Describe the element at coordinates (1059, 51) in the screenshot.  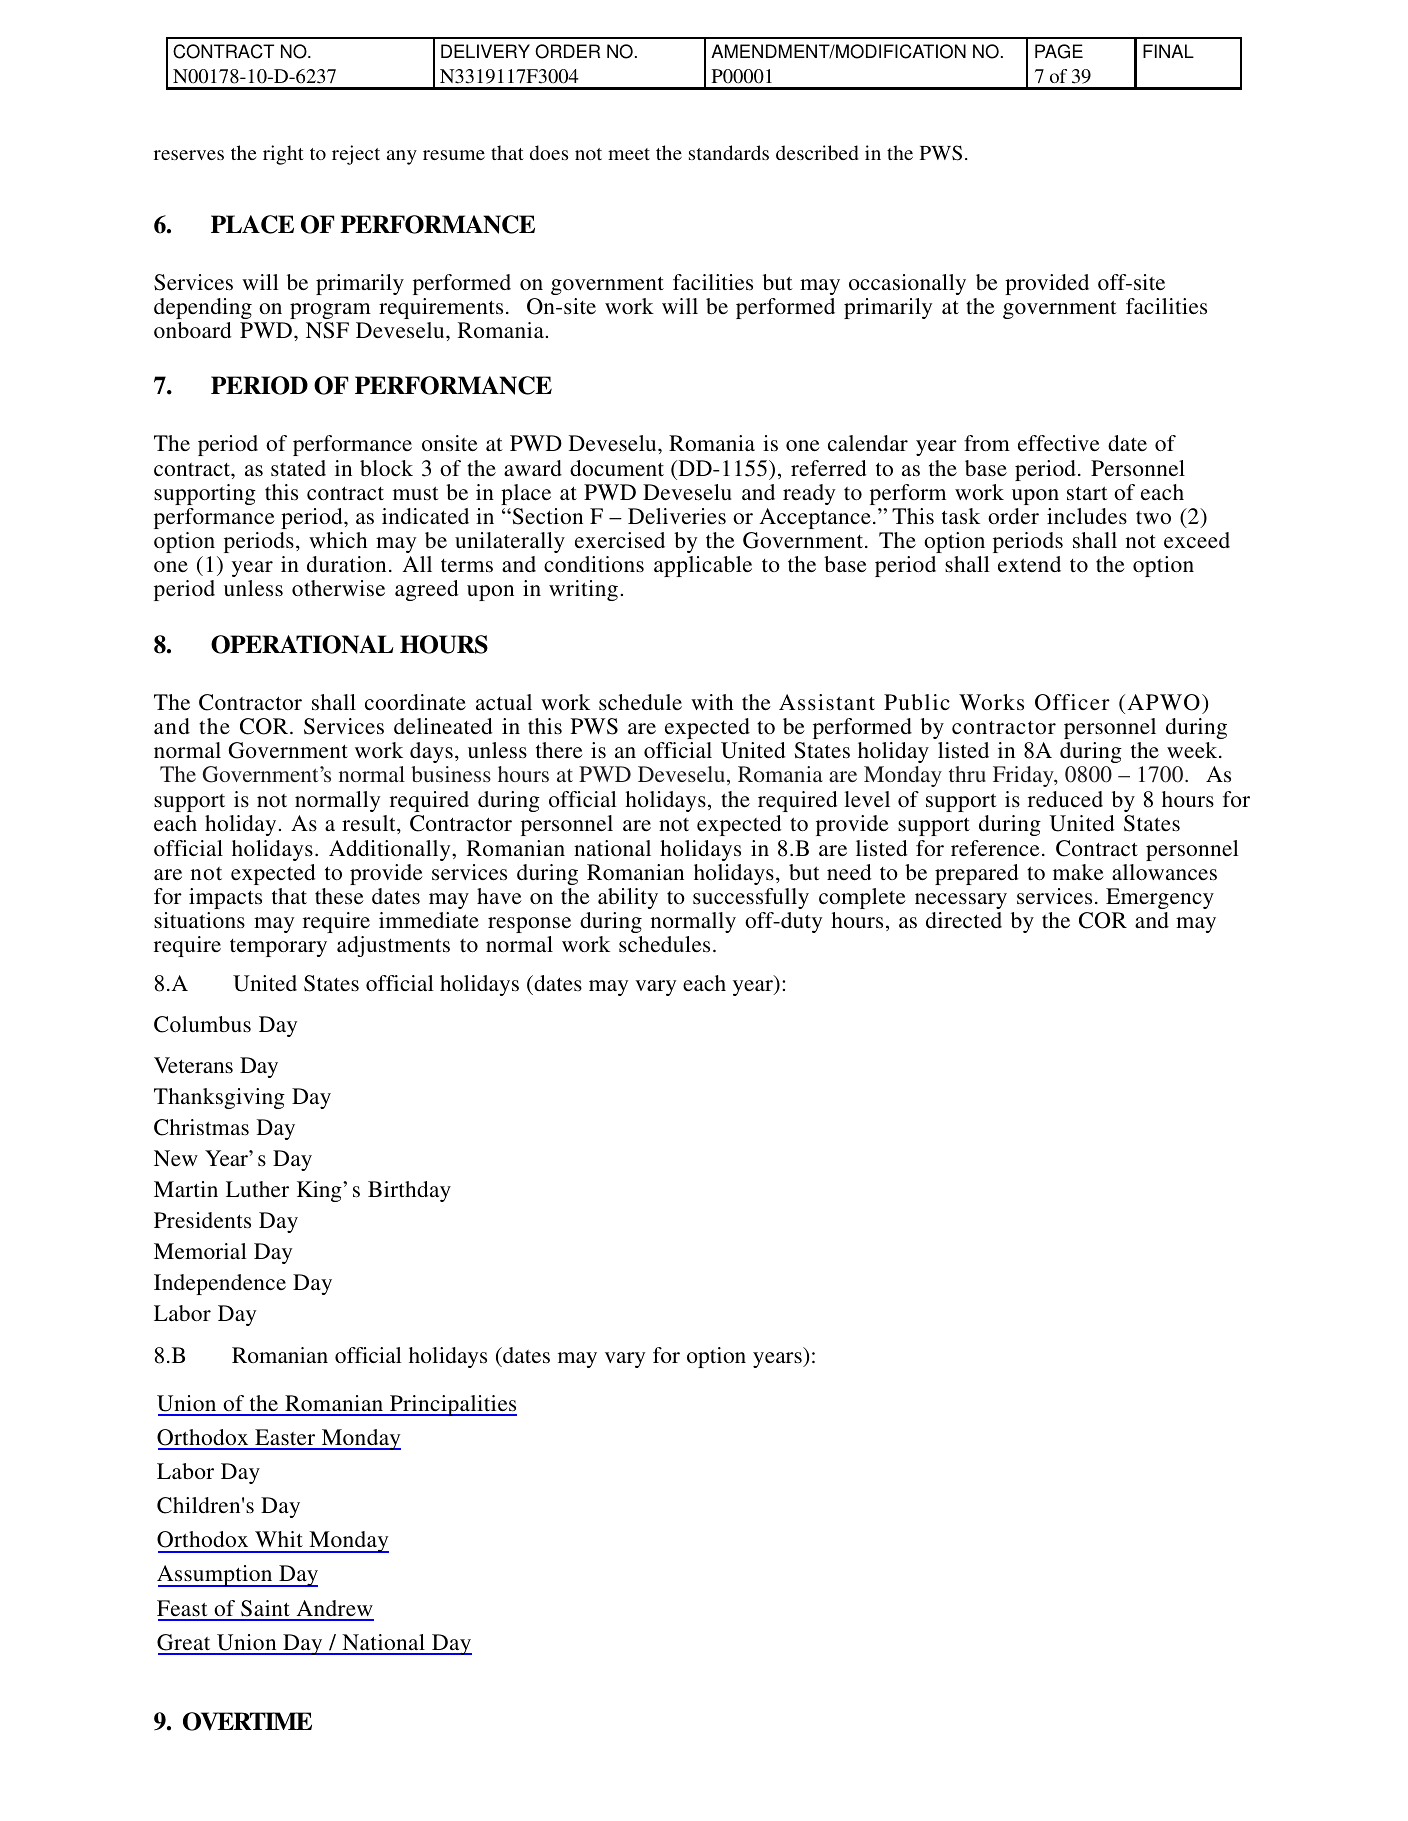
I see `PAGE` at that location.
